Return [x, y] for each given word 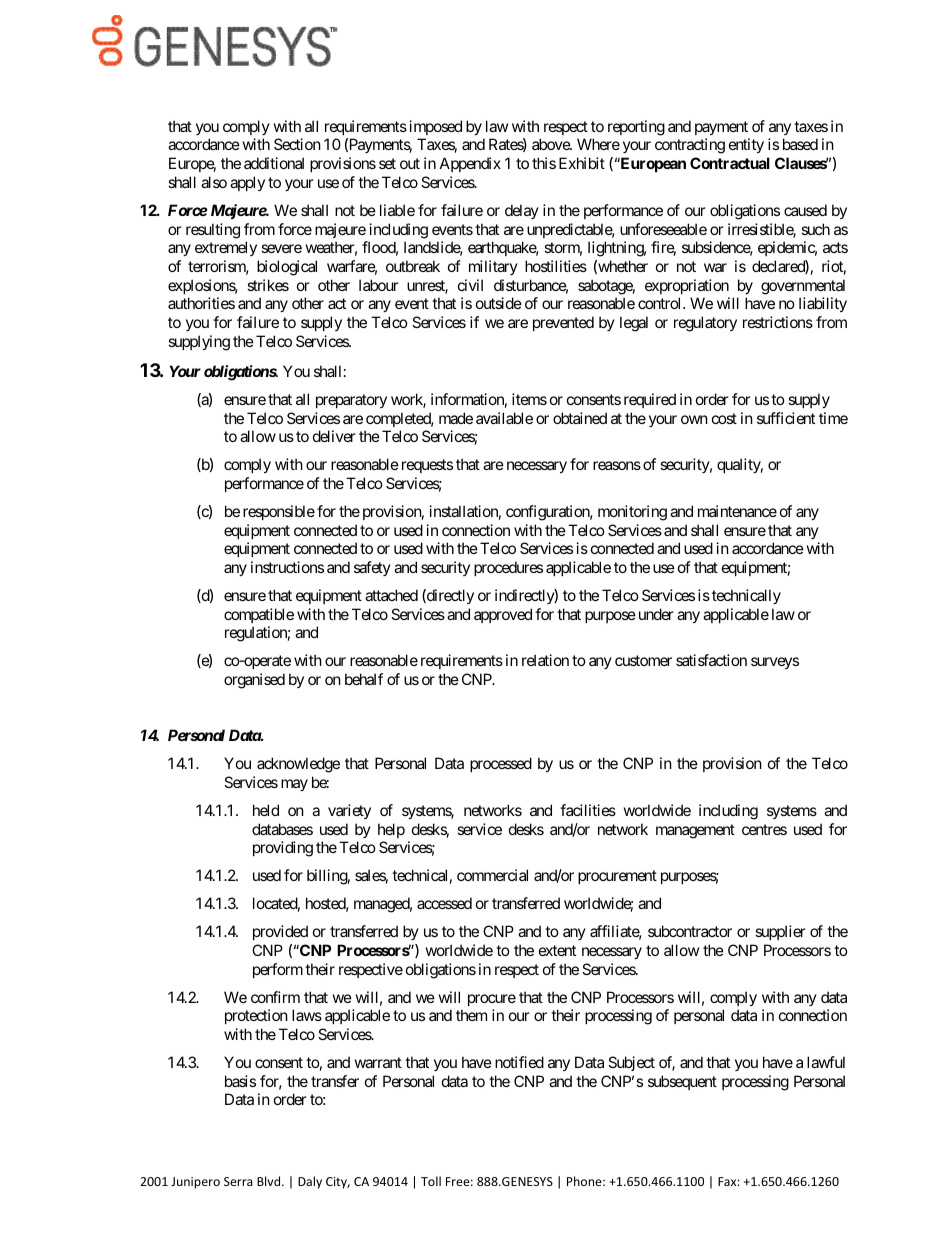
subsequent [682, 1082]
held [266, 810]
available [504, 418]
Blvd [270, 1181]
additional [274, 163]
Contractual [730, 163]
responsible [279, 512]
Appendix [470, 164]
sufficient [786, 418]
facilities [588, 810]
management [695, 831]
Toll [431, 1181]
